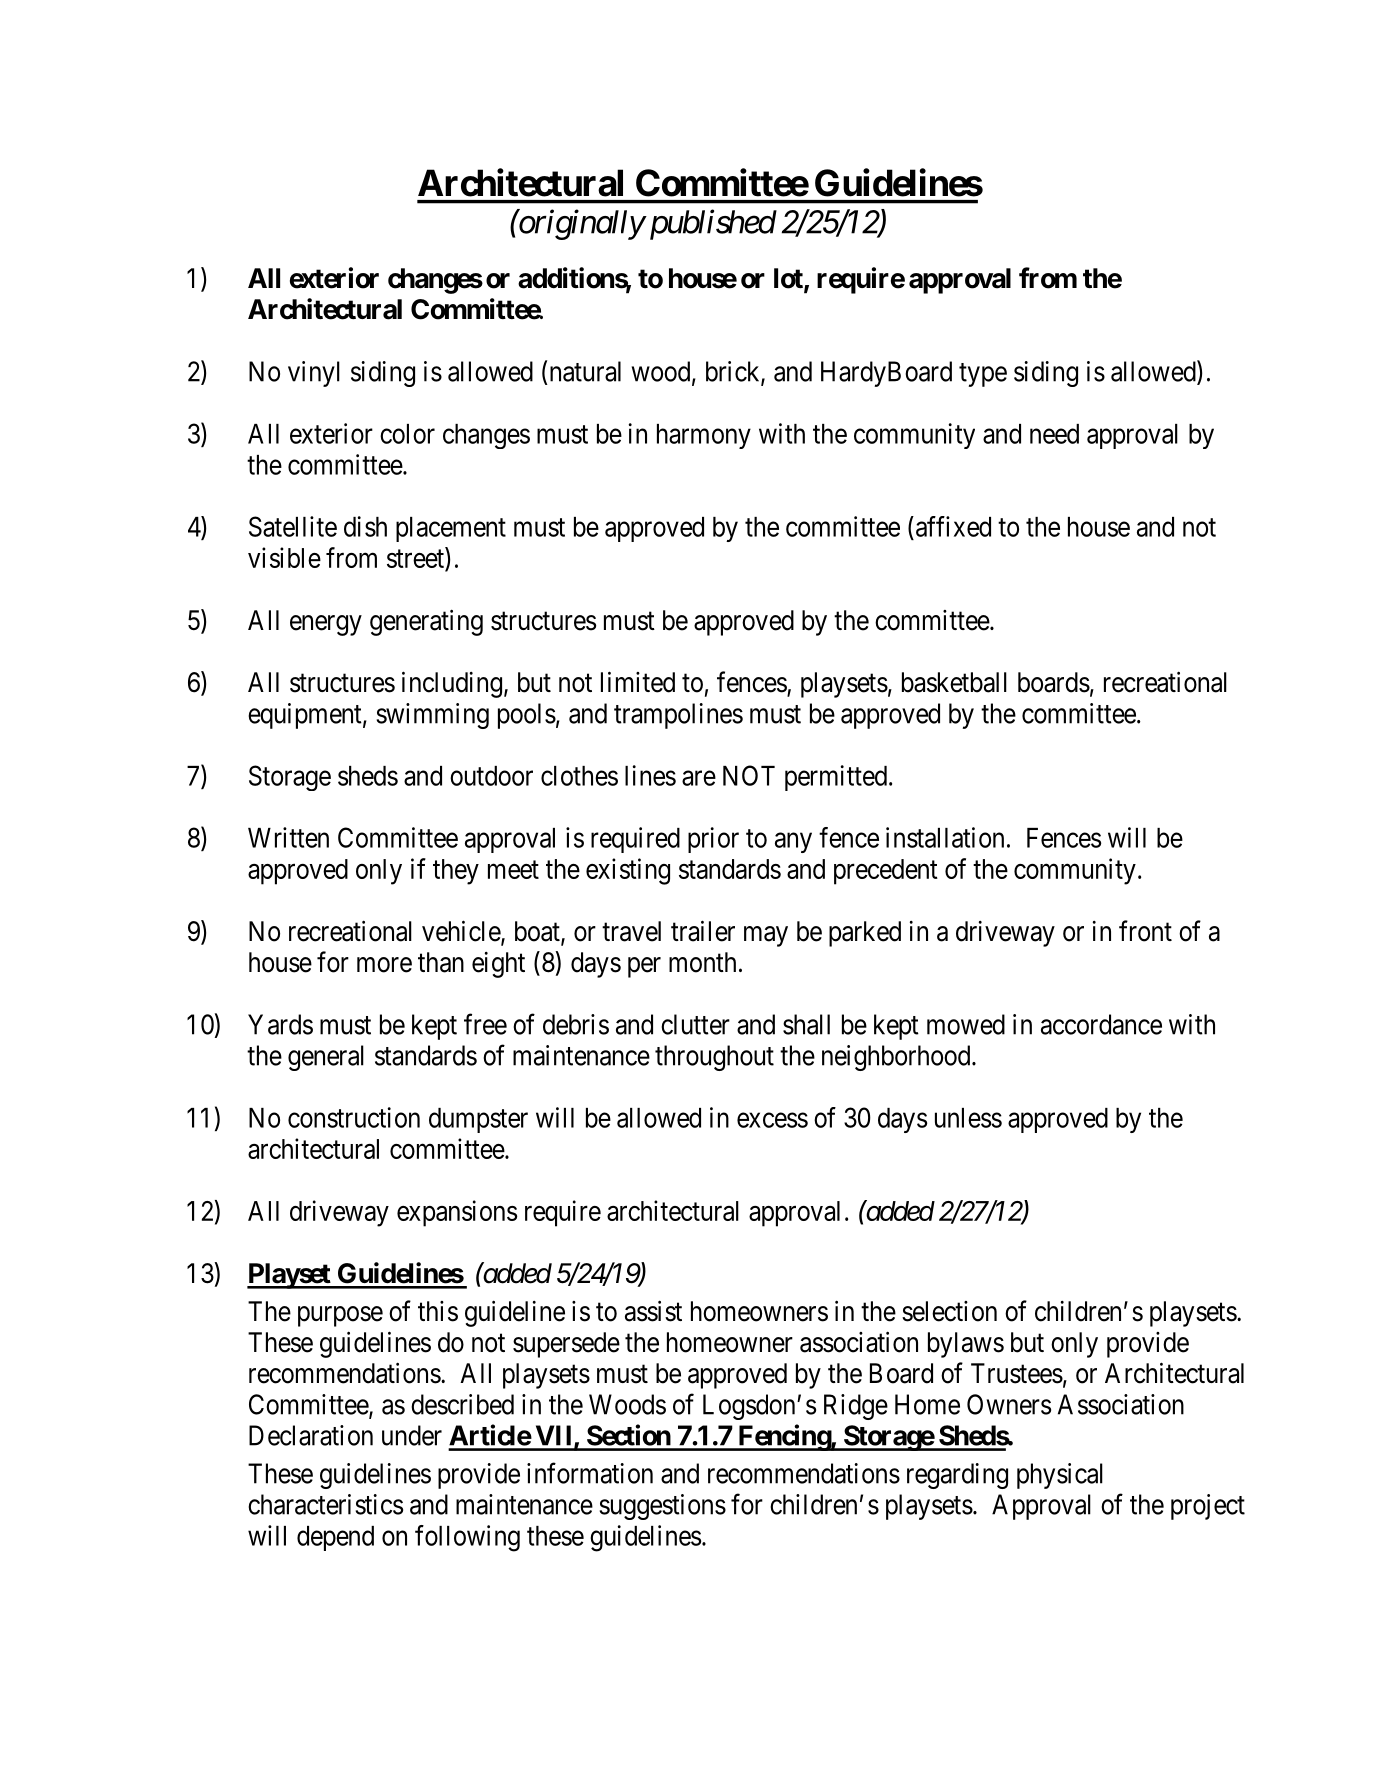  I want to click on brick, so click(734, 372).
